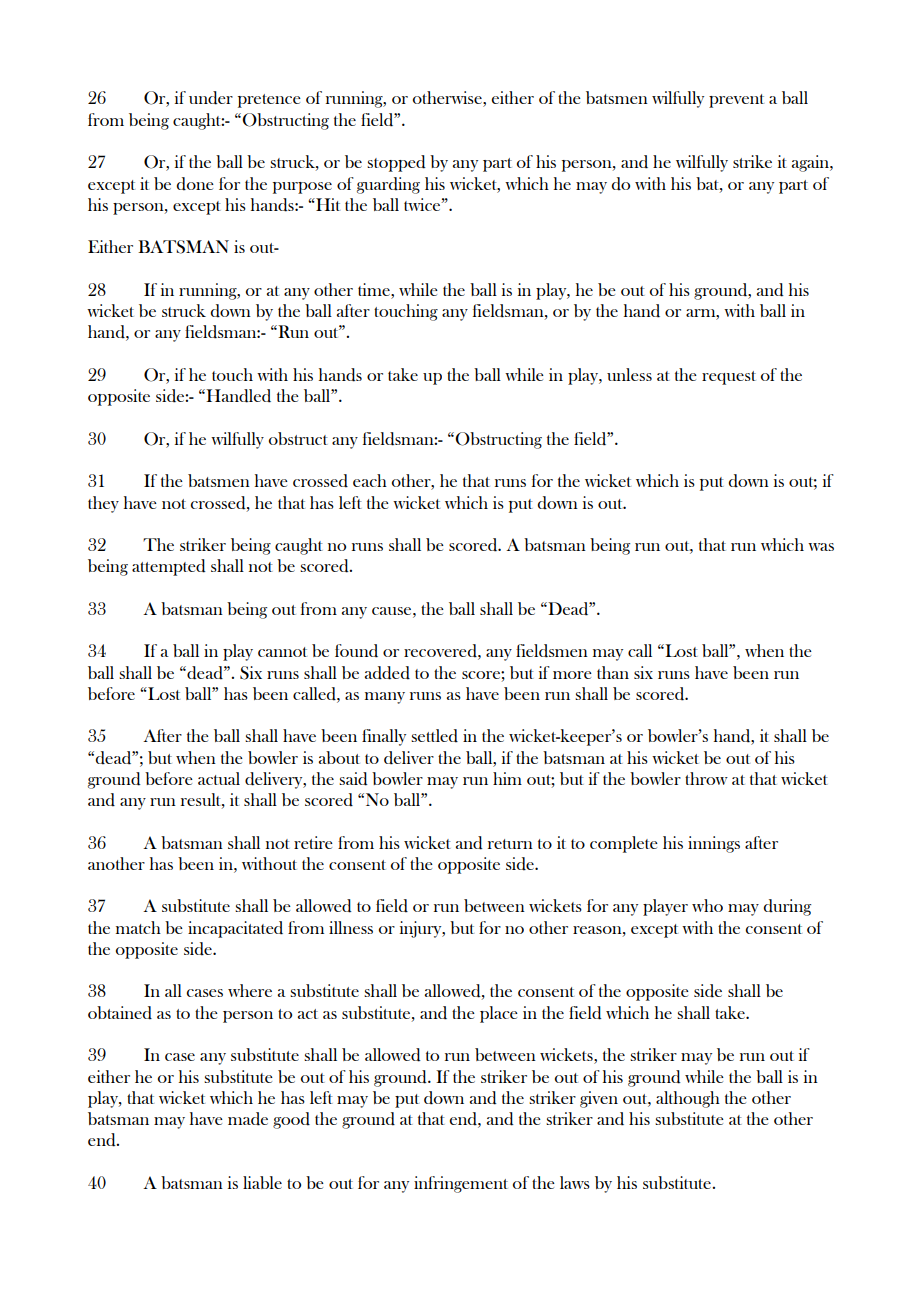 The width and height of the image is (924, 1308). I want to click on time, so click(375, 289).
